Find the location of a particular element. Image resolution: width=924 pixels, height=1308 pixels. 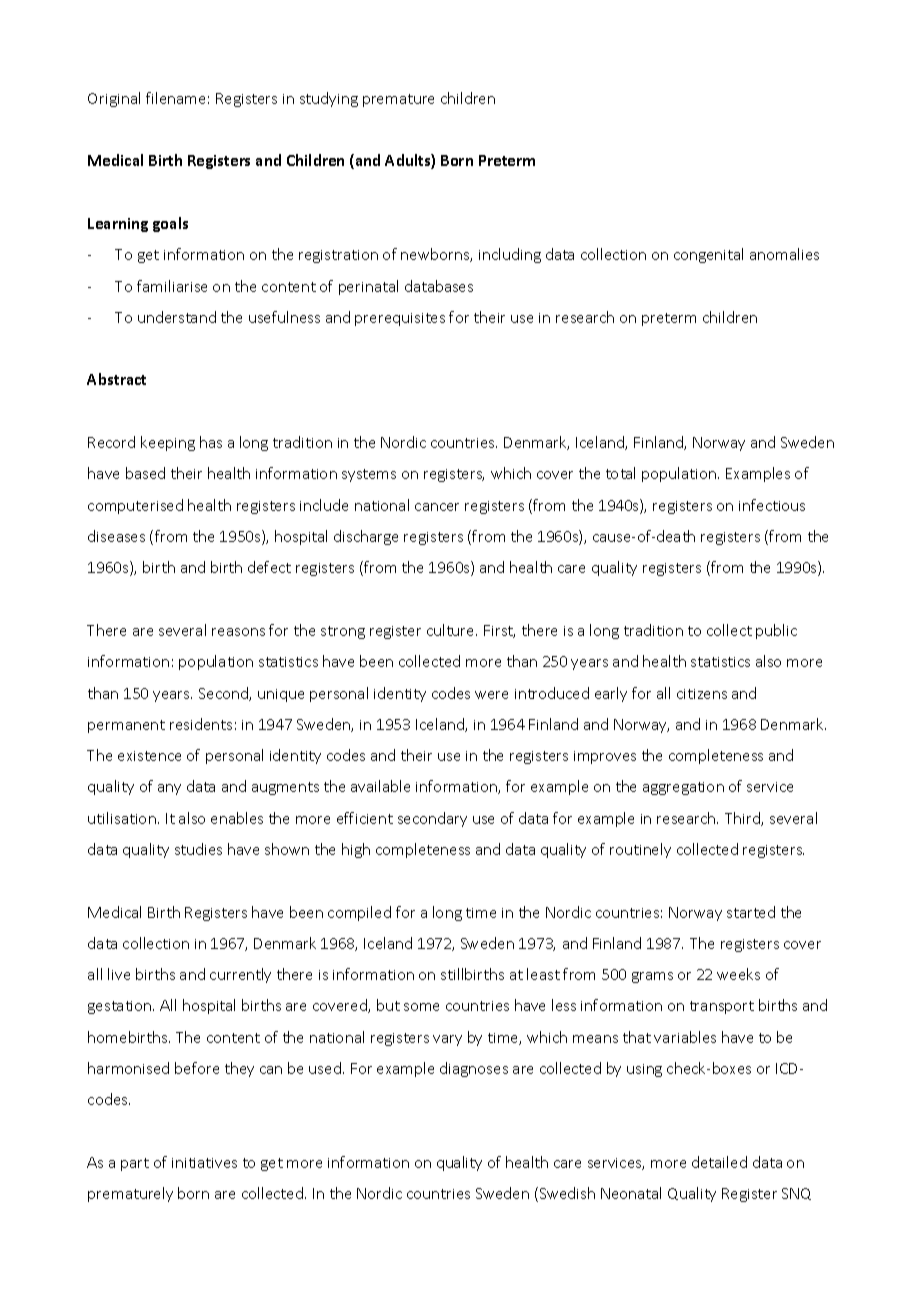

congenital is located at coordinates (708, 255).
